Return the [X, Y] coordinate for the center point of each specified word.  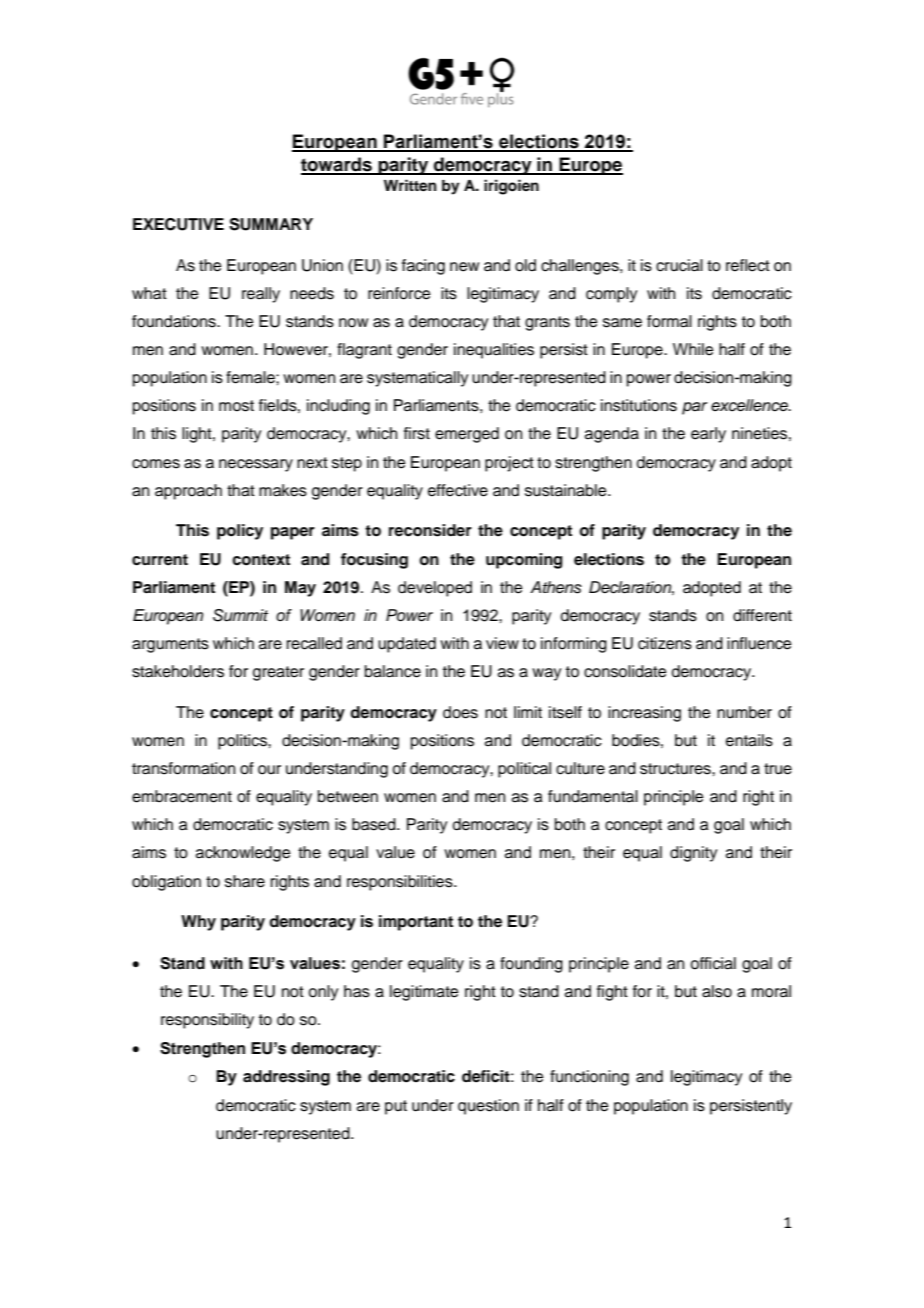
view [502, 643]
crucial [679, 265]
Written [410, 185]
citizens [665, 643]
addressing [286, 1078]
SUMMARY [271, 224]
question [488, 1107]
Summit [240, 615]
